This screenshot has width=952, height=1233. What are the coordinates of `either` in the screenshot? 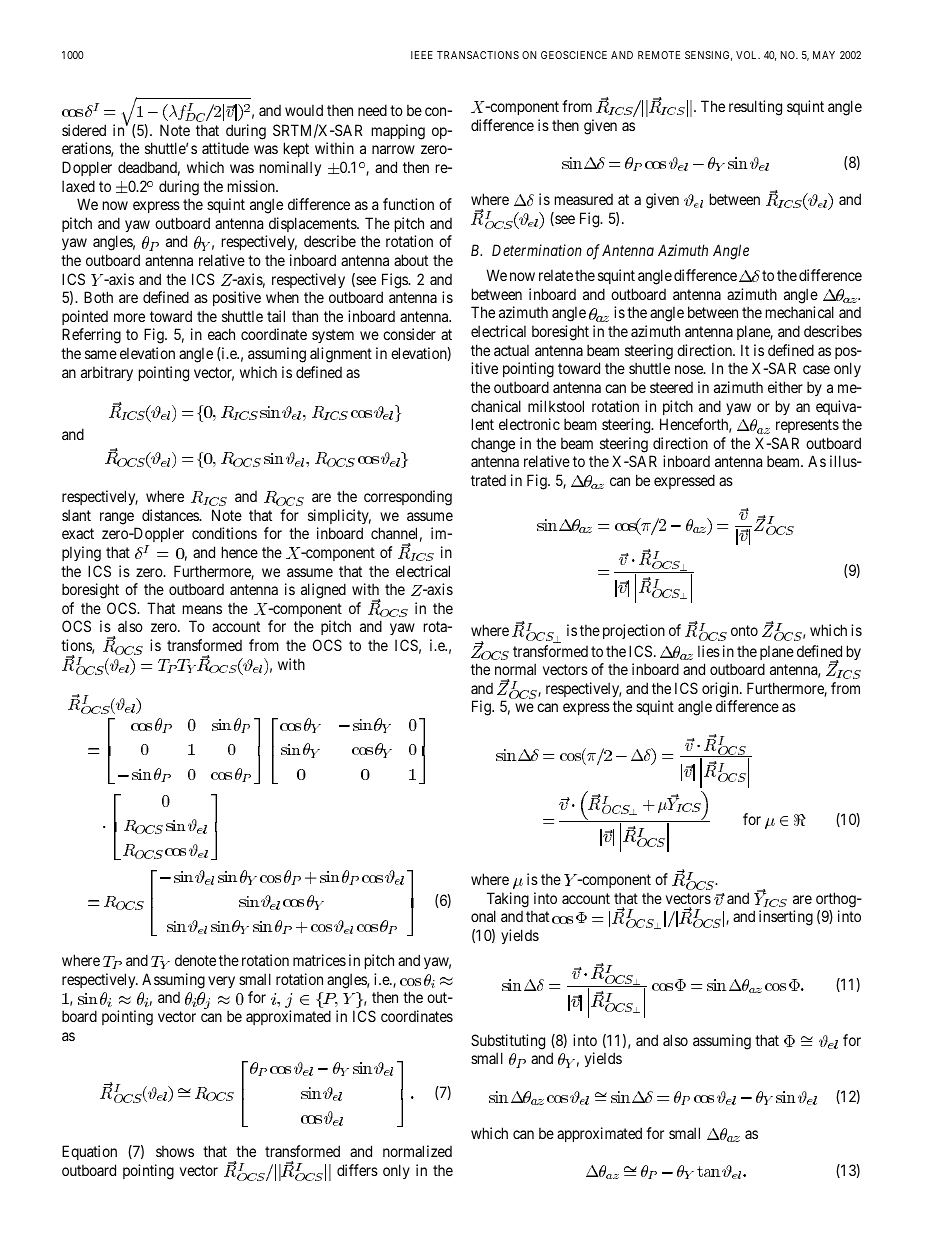 It's located at (785, 387).
